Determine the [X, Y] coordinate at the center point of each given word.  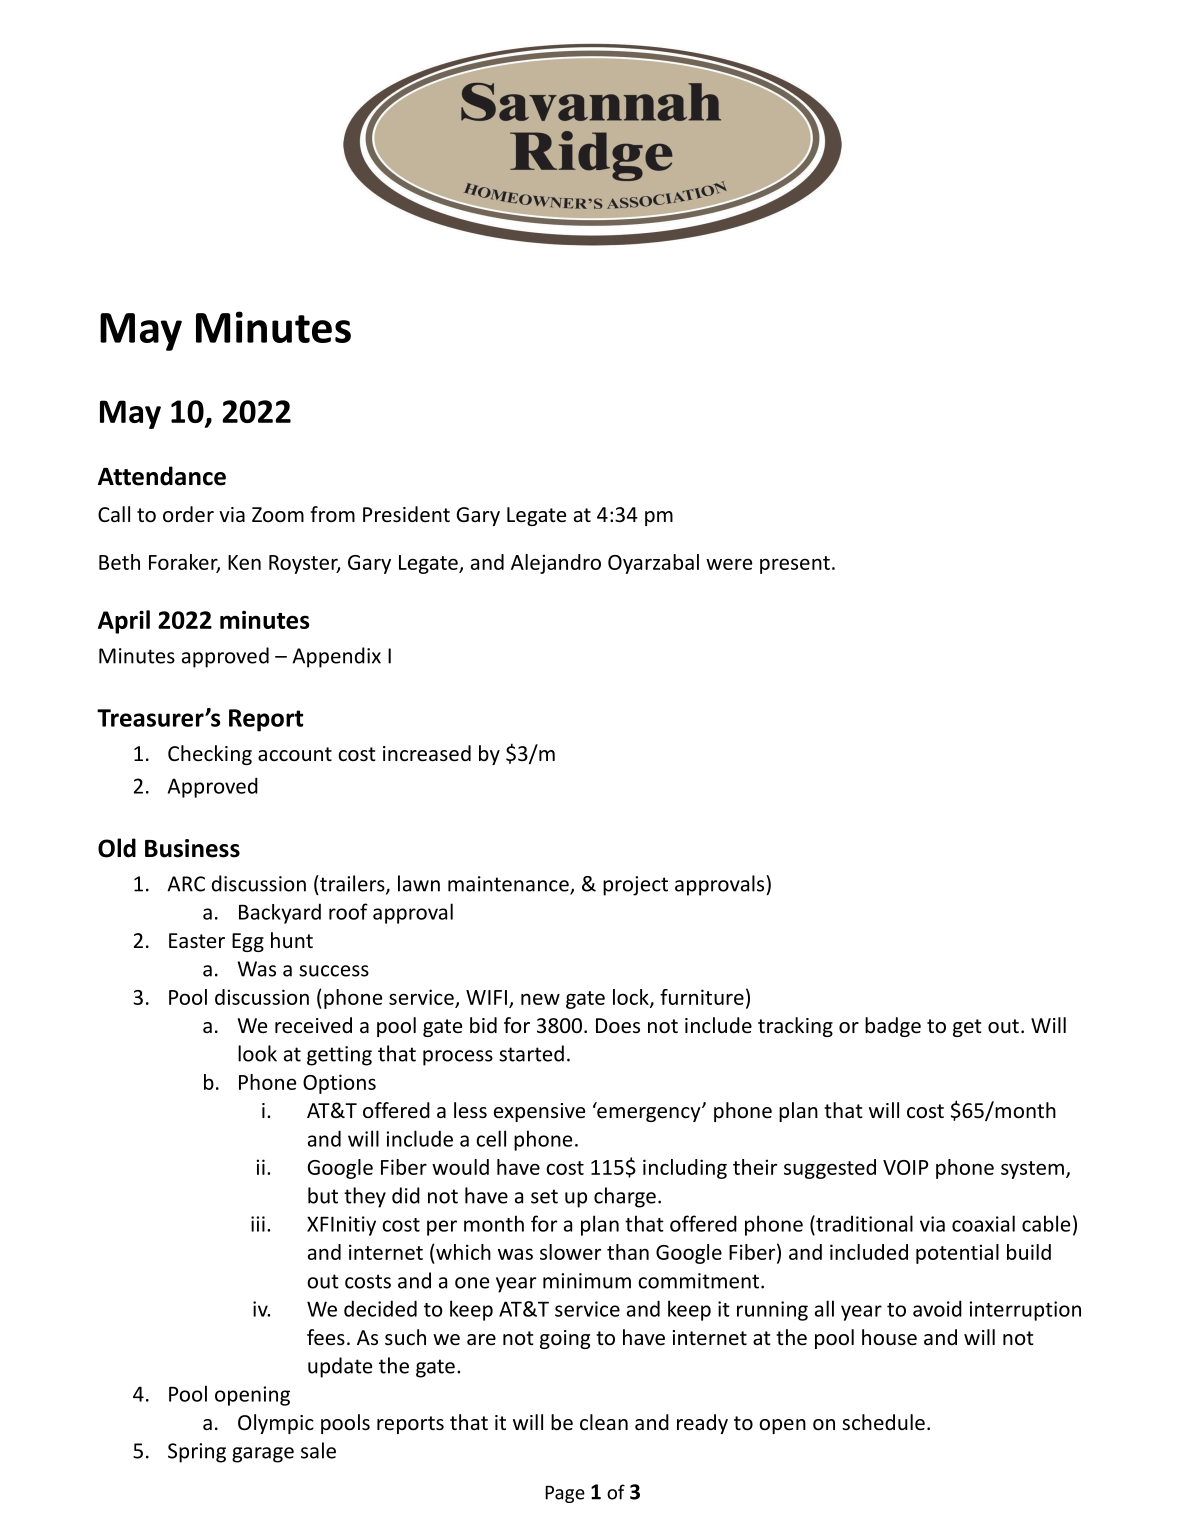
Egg [248, 942]
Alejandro [556, 564]
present [795, 565]
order [188, 514]
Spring [197, 1453]
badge [893, 1027]
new [540, 999]
